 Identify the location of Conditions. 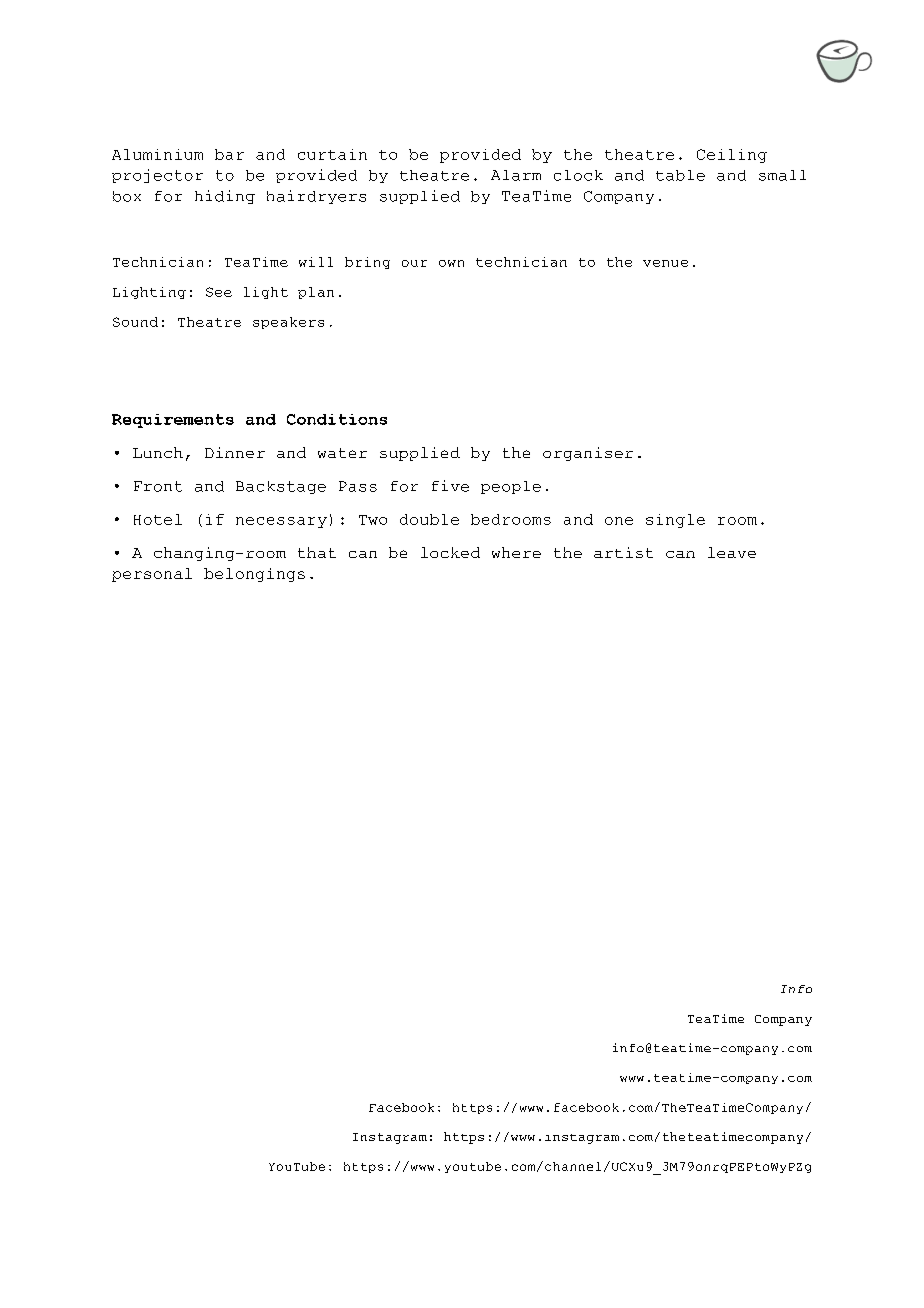
(337, 419).
